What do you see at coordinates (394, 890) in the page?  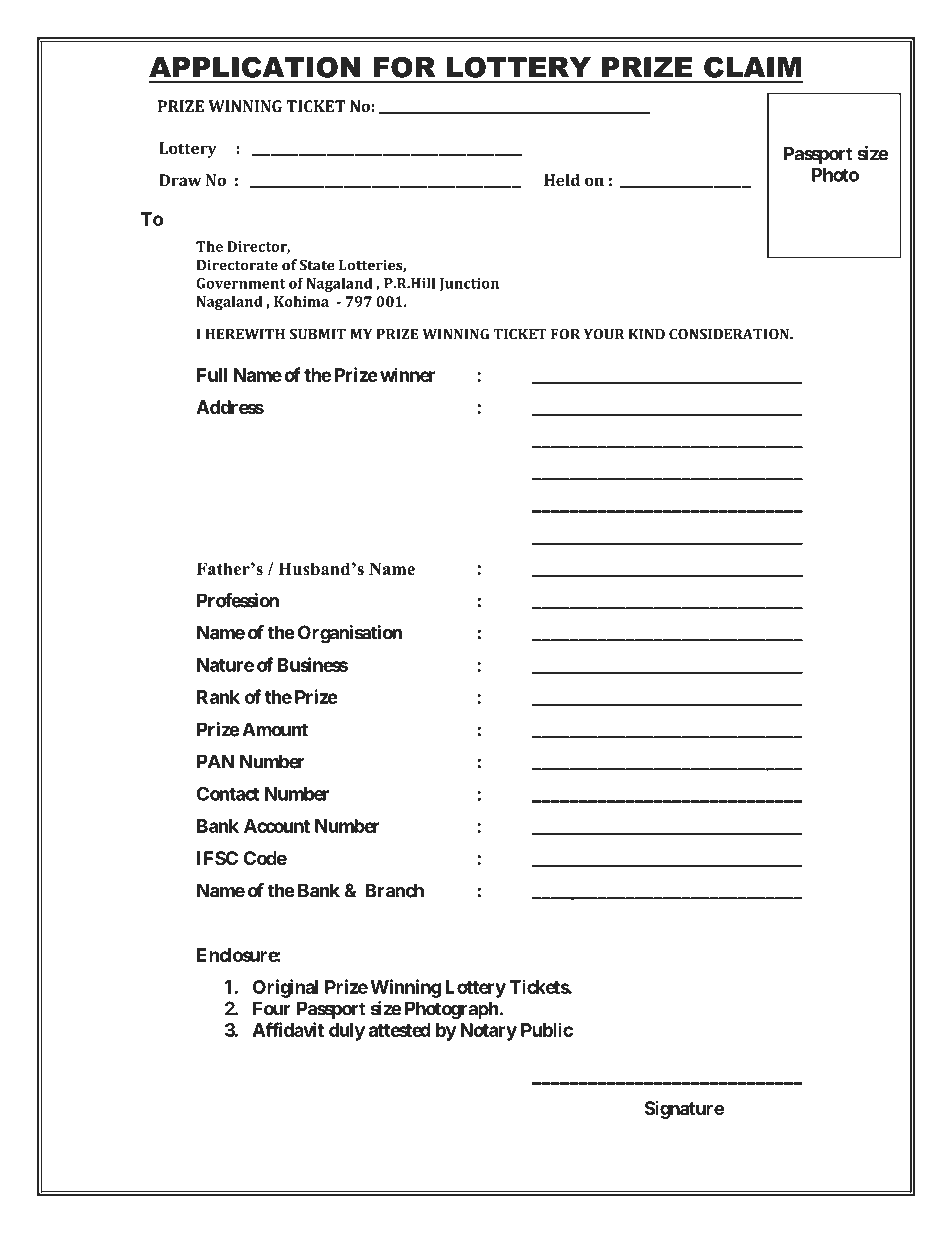 I see `Branch` at bounding box center [394, 890].
